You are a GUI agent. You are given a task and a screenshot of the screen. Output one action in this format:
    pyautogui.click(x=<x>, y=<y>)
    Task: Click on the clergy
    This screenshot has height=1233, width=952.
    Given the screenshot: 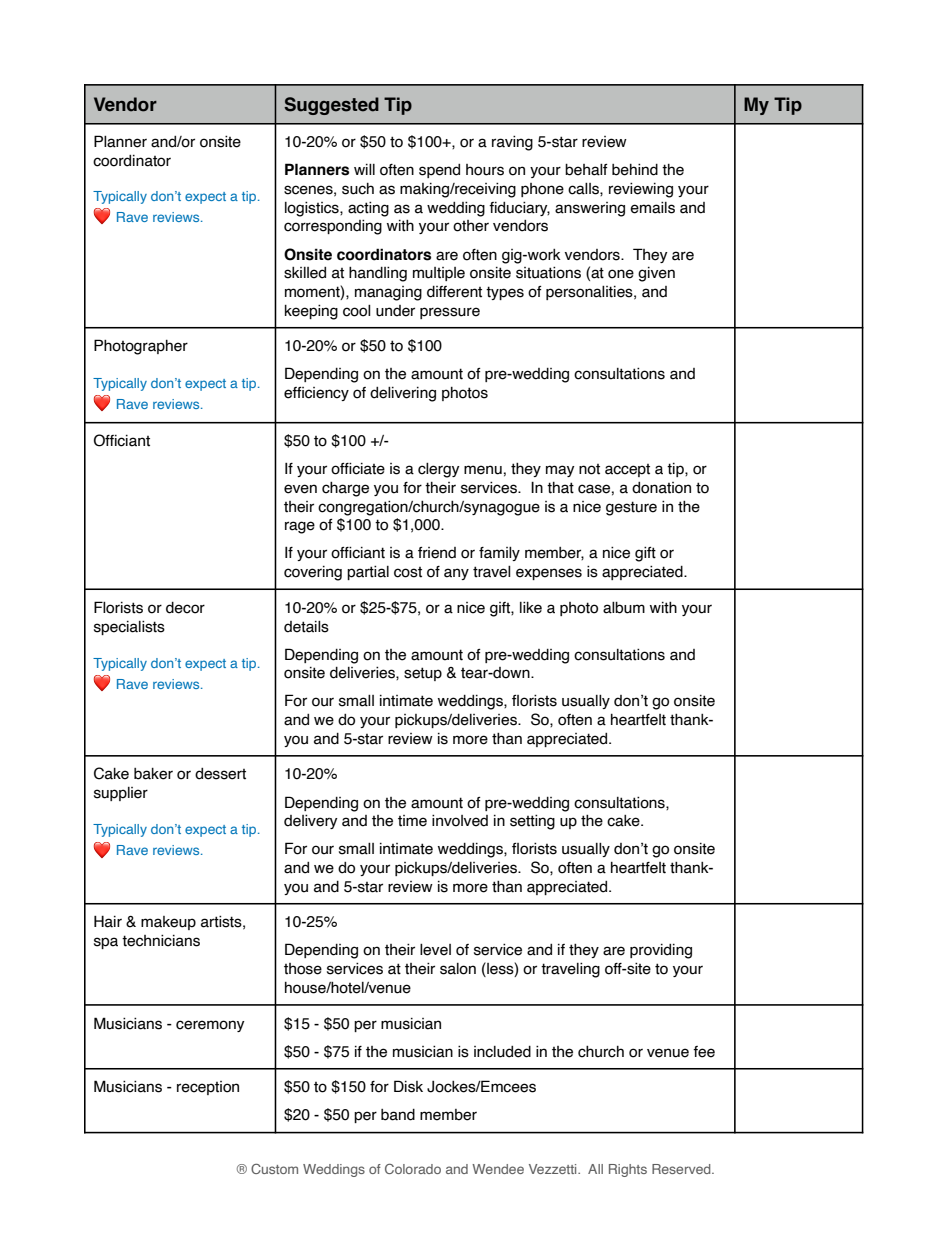 What is the action you would take?
    pyautogui.click(x=439, y=470)
